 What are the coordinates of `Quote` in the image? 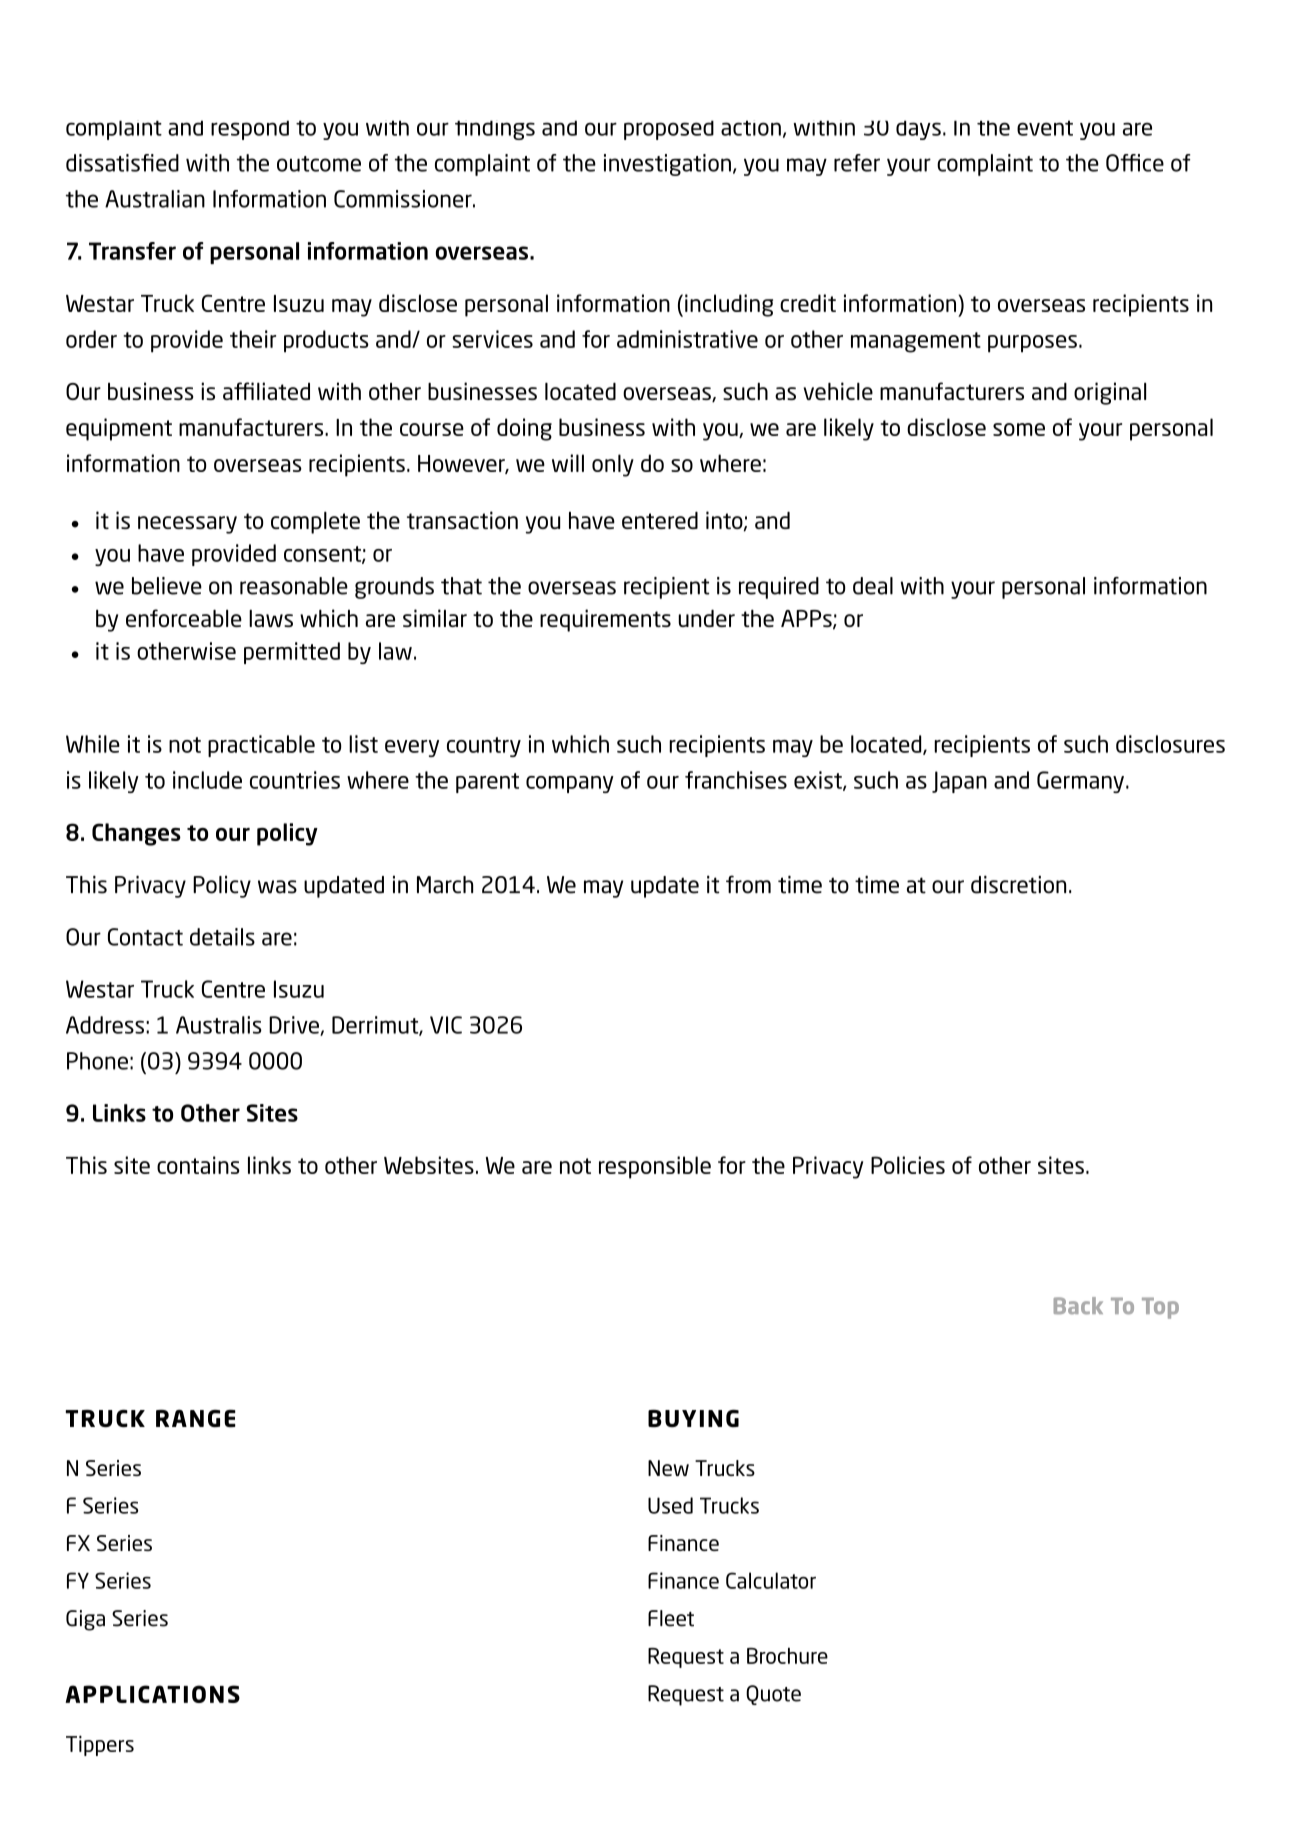 It's located at (773, 1695).
